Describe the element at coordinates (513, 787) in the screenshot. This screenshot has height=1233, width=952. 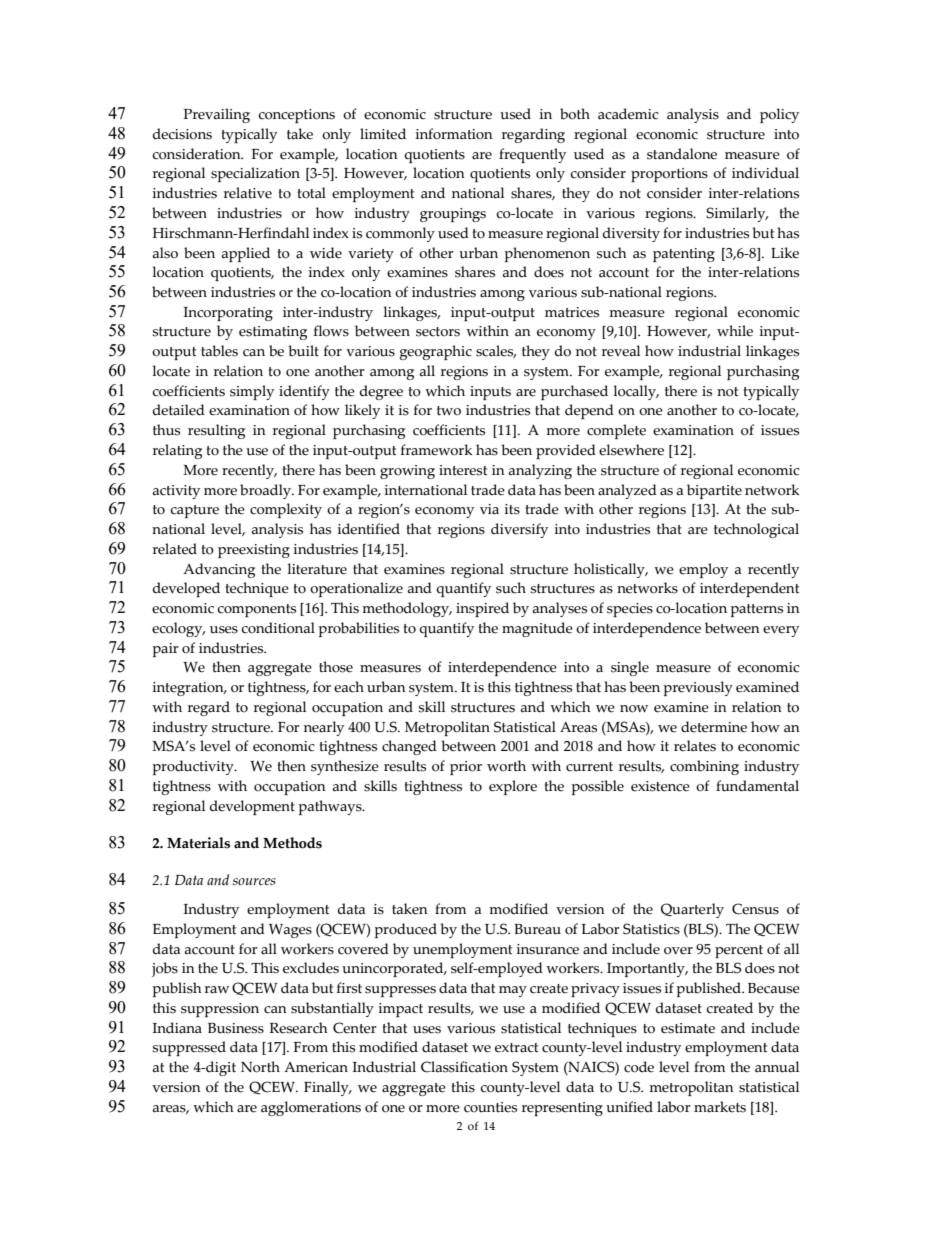
I see `explore` at that location.
